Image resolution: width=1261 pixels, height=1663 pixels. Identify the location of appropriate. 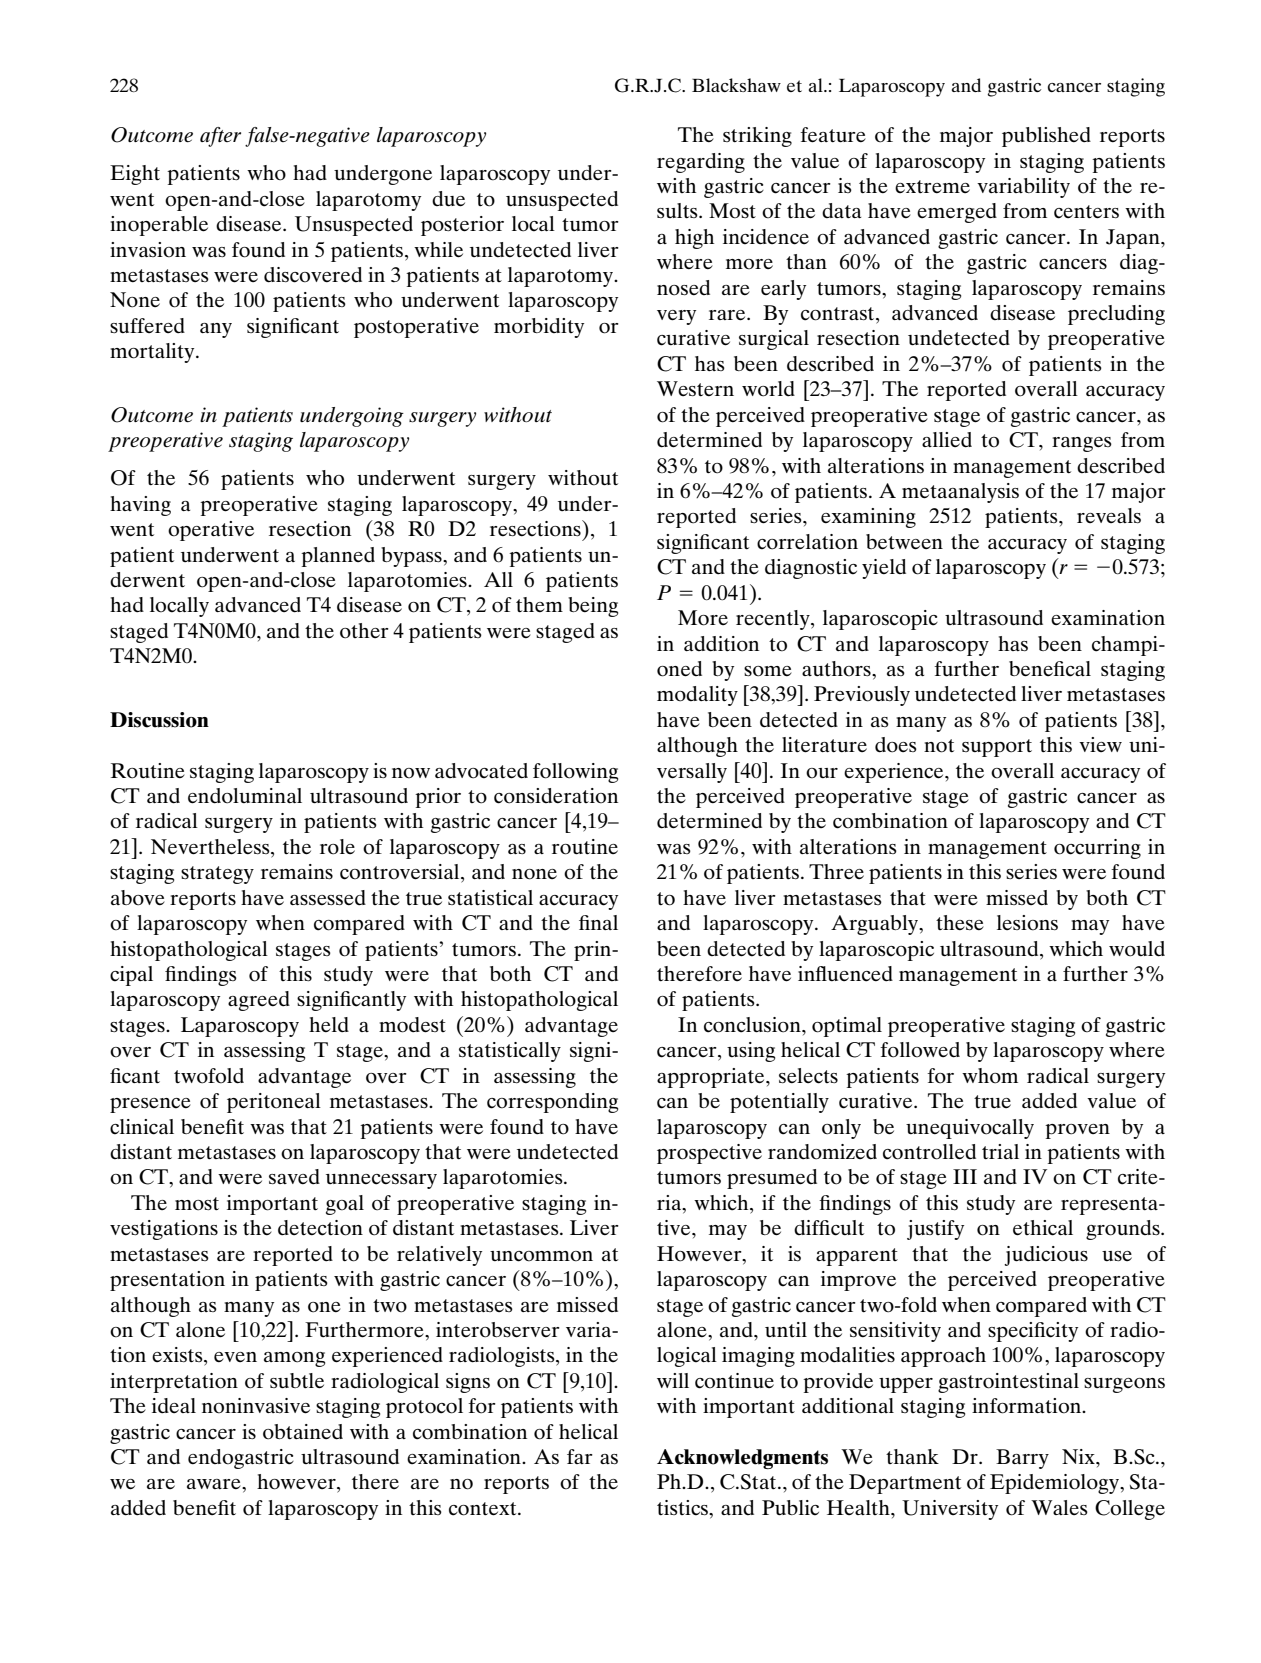
(712, 1078).
